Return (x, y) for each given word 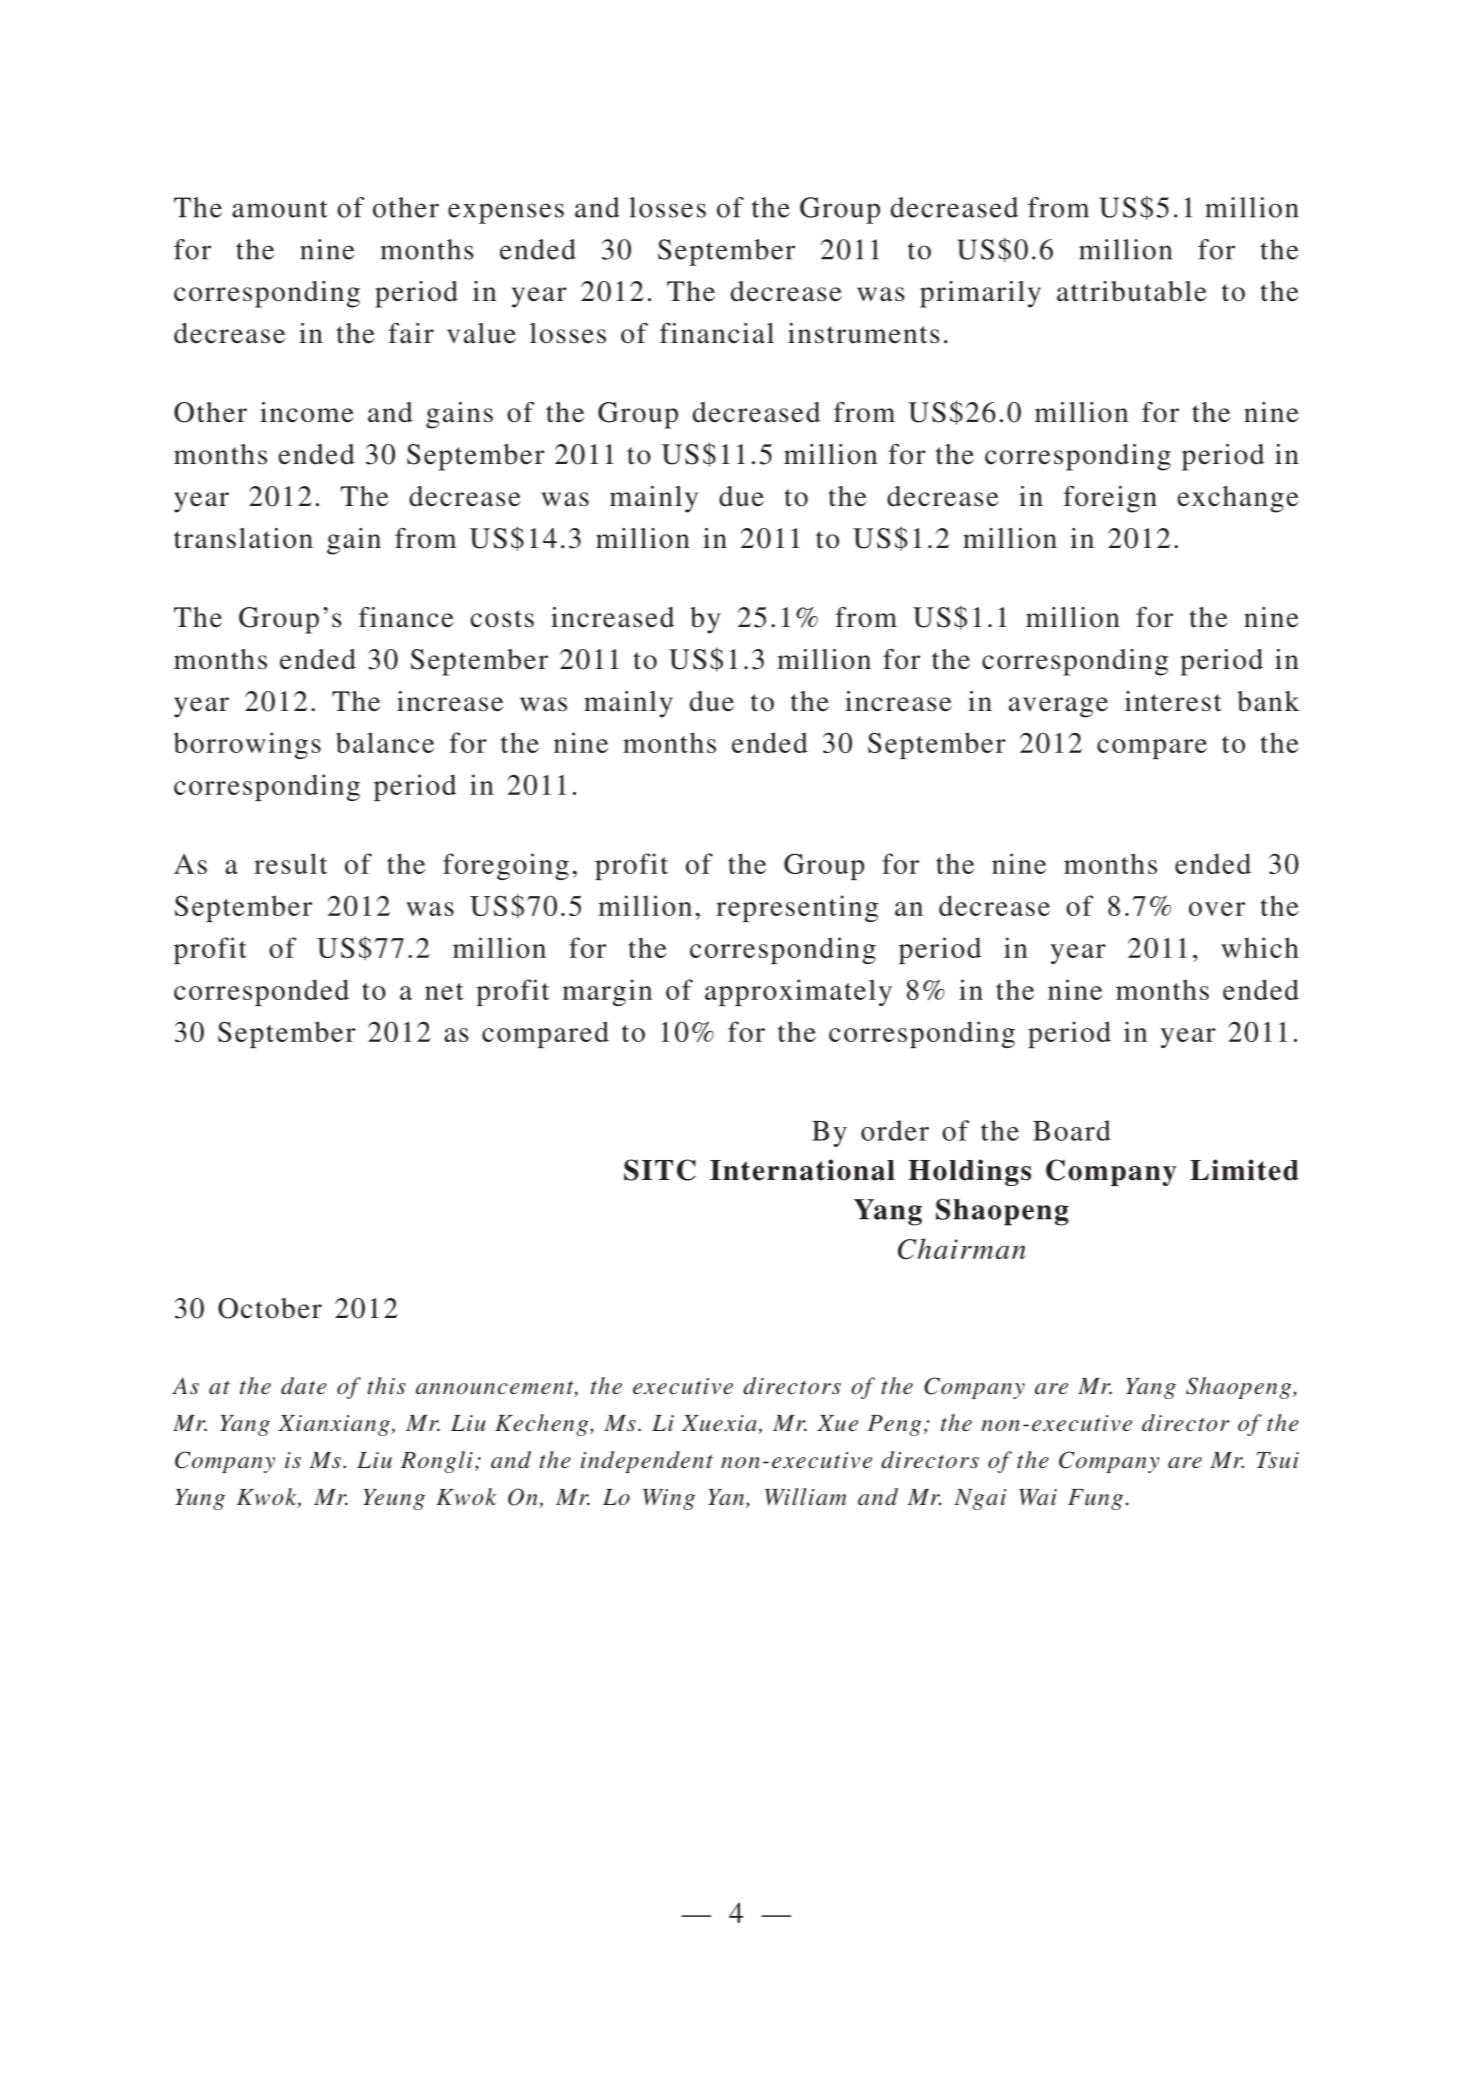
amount (280, 209)
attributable (1132, 291)
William (806, 1497)
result (290, 863)
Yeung (394, 1499)
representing (797, 908)
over (1217, 909)
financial (717, 333)
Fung (1095, 1499)
